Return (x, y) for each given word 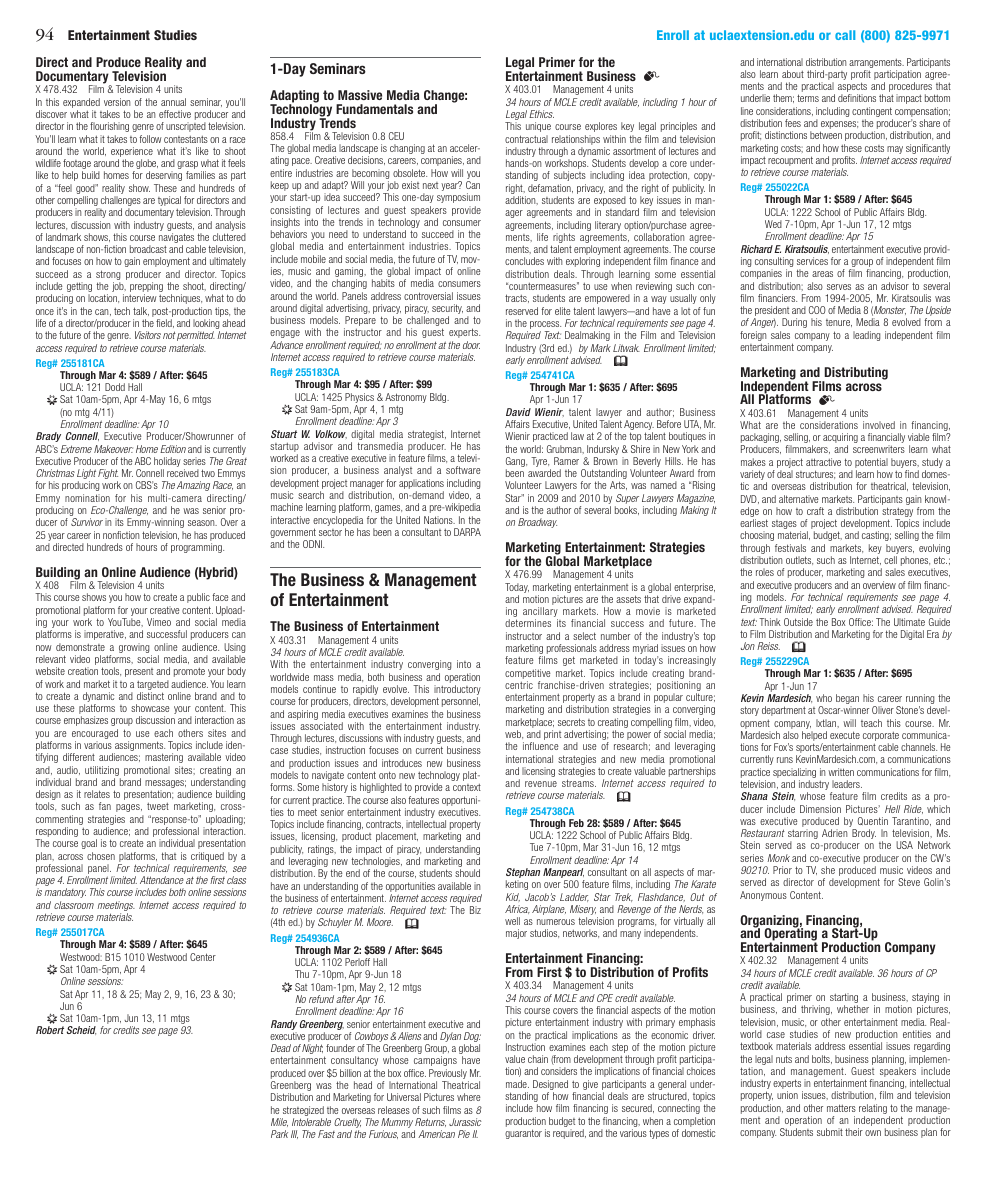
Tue (536, 847)
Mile (279, 1122)
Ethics (541, 114)
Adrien (834, 833)
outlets (799, 560)
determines (528, 623)
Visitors (148, 335)
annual (173, 102)
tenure (839, 323)
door (471, 345)
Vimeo (159, 622)
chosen (101, 856)
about (793, 74)
